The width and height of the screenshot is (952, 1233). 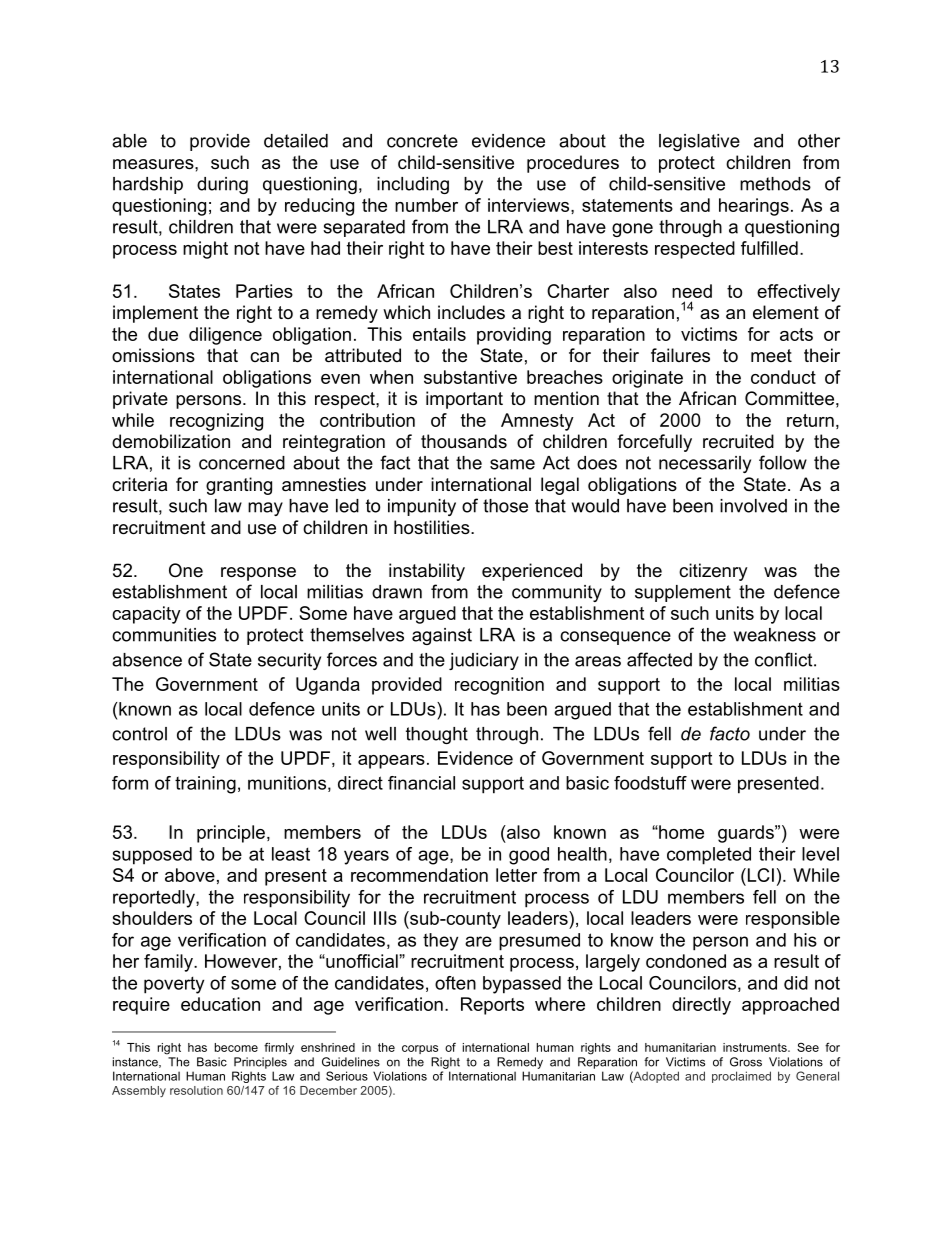 I want to click on communities, so click(x=164, y=635).
